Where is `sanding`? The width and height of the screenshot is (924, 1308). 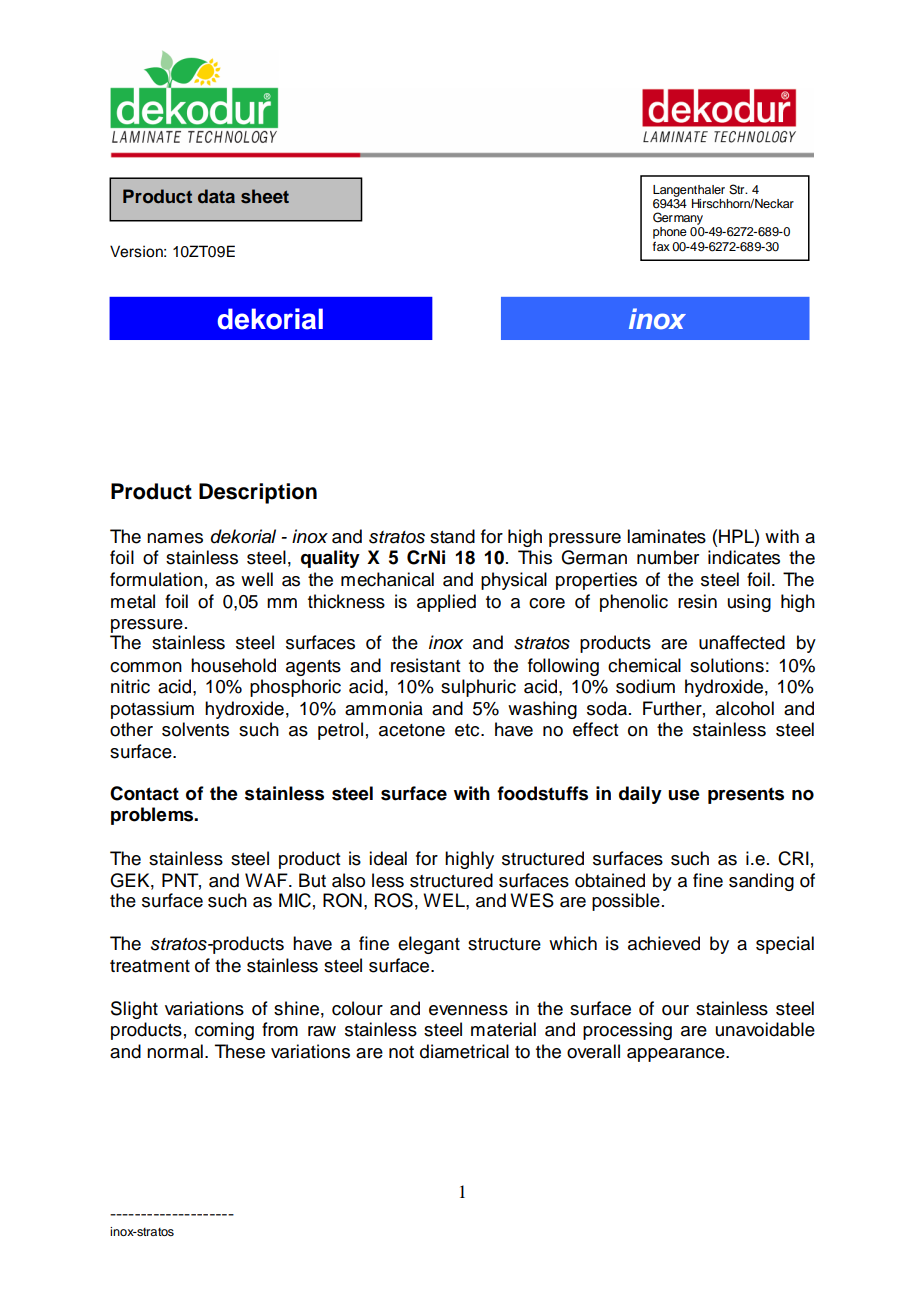
sanding is located at coordinates (761, 882).
